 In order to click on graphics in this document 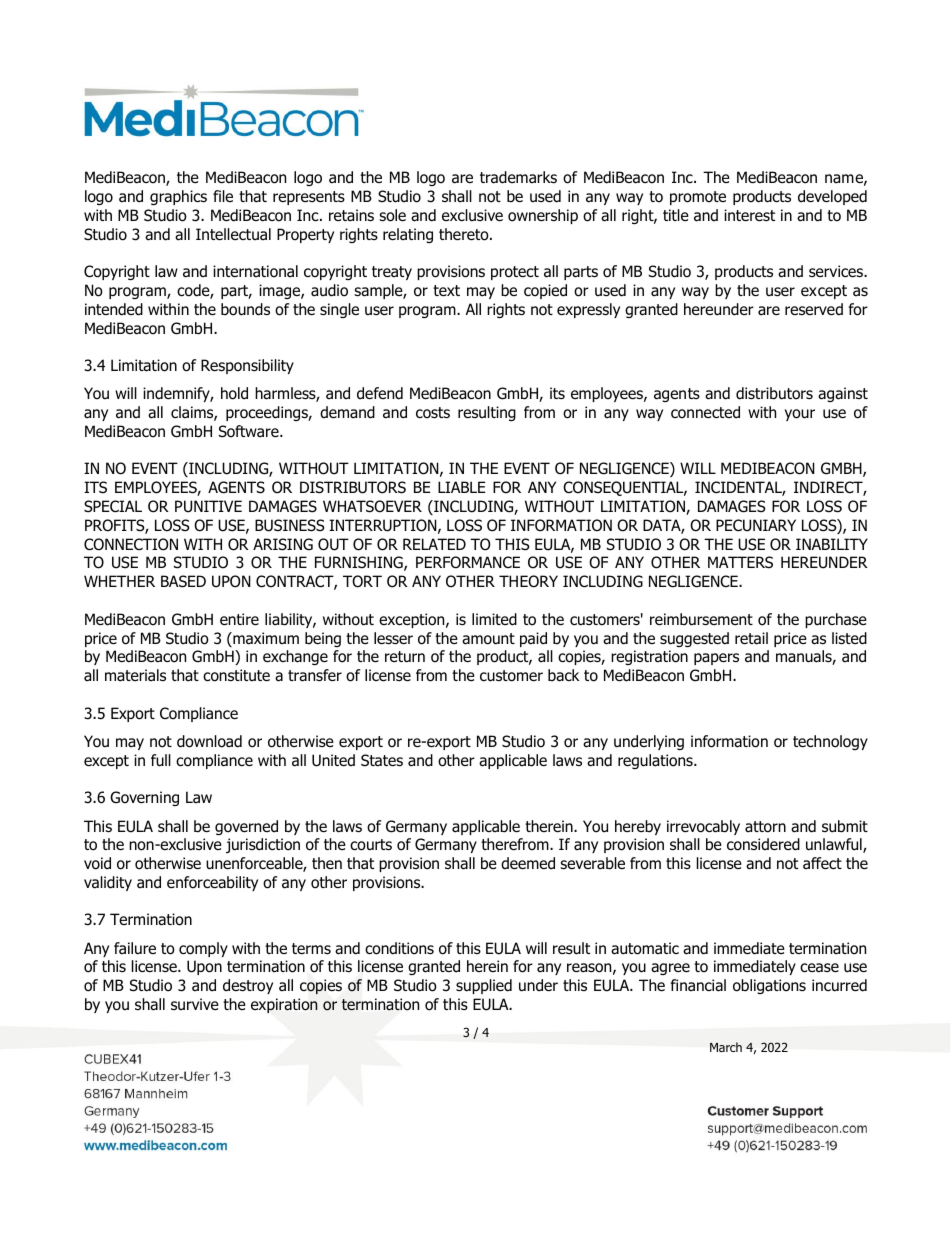, I will do `click(178, 197)`.
